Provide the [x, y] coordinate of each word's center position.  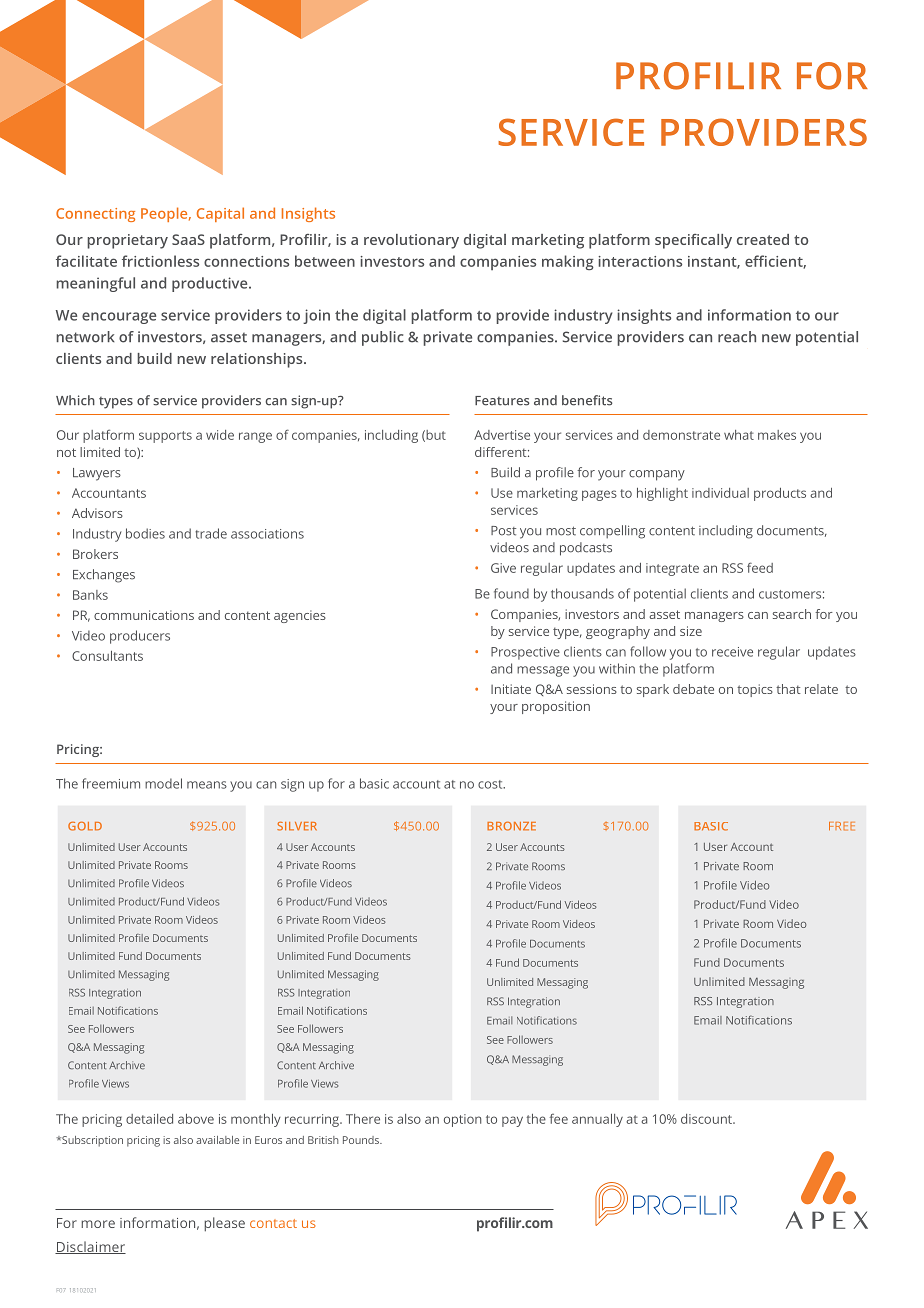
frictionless [160, 261]
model [163, 783]
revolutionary [411, 241]
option [462, 1120]
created [763, 239]
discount [707, 1119]
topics [755, 690]
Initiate [511, 689]
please [224, 1224]
